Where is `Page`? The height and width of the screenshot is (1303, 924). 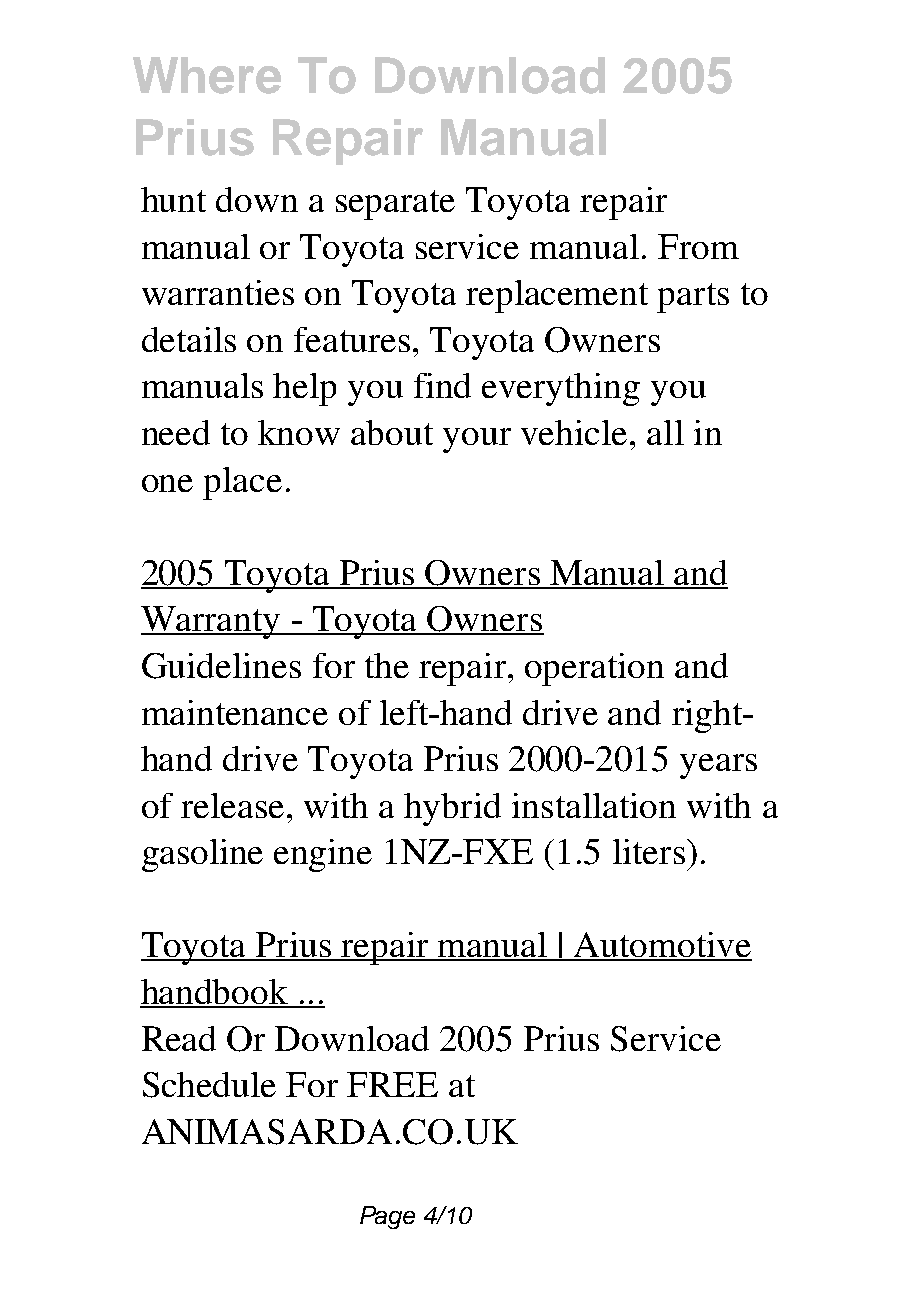 Page is located at coordinates (387, 1217).
